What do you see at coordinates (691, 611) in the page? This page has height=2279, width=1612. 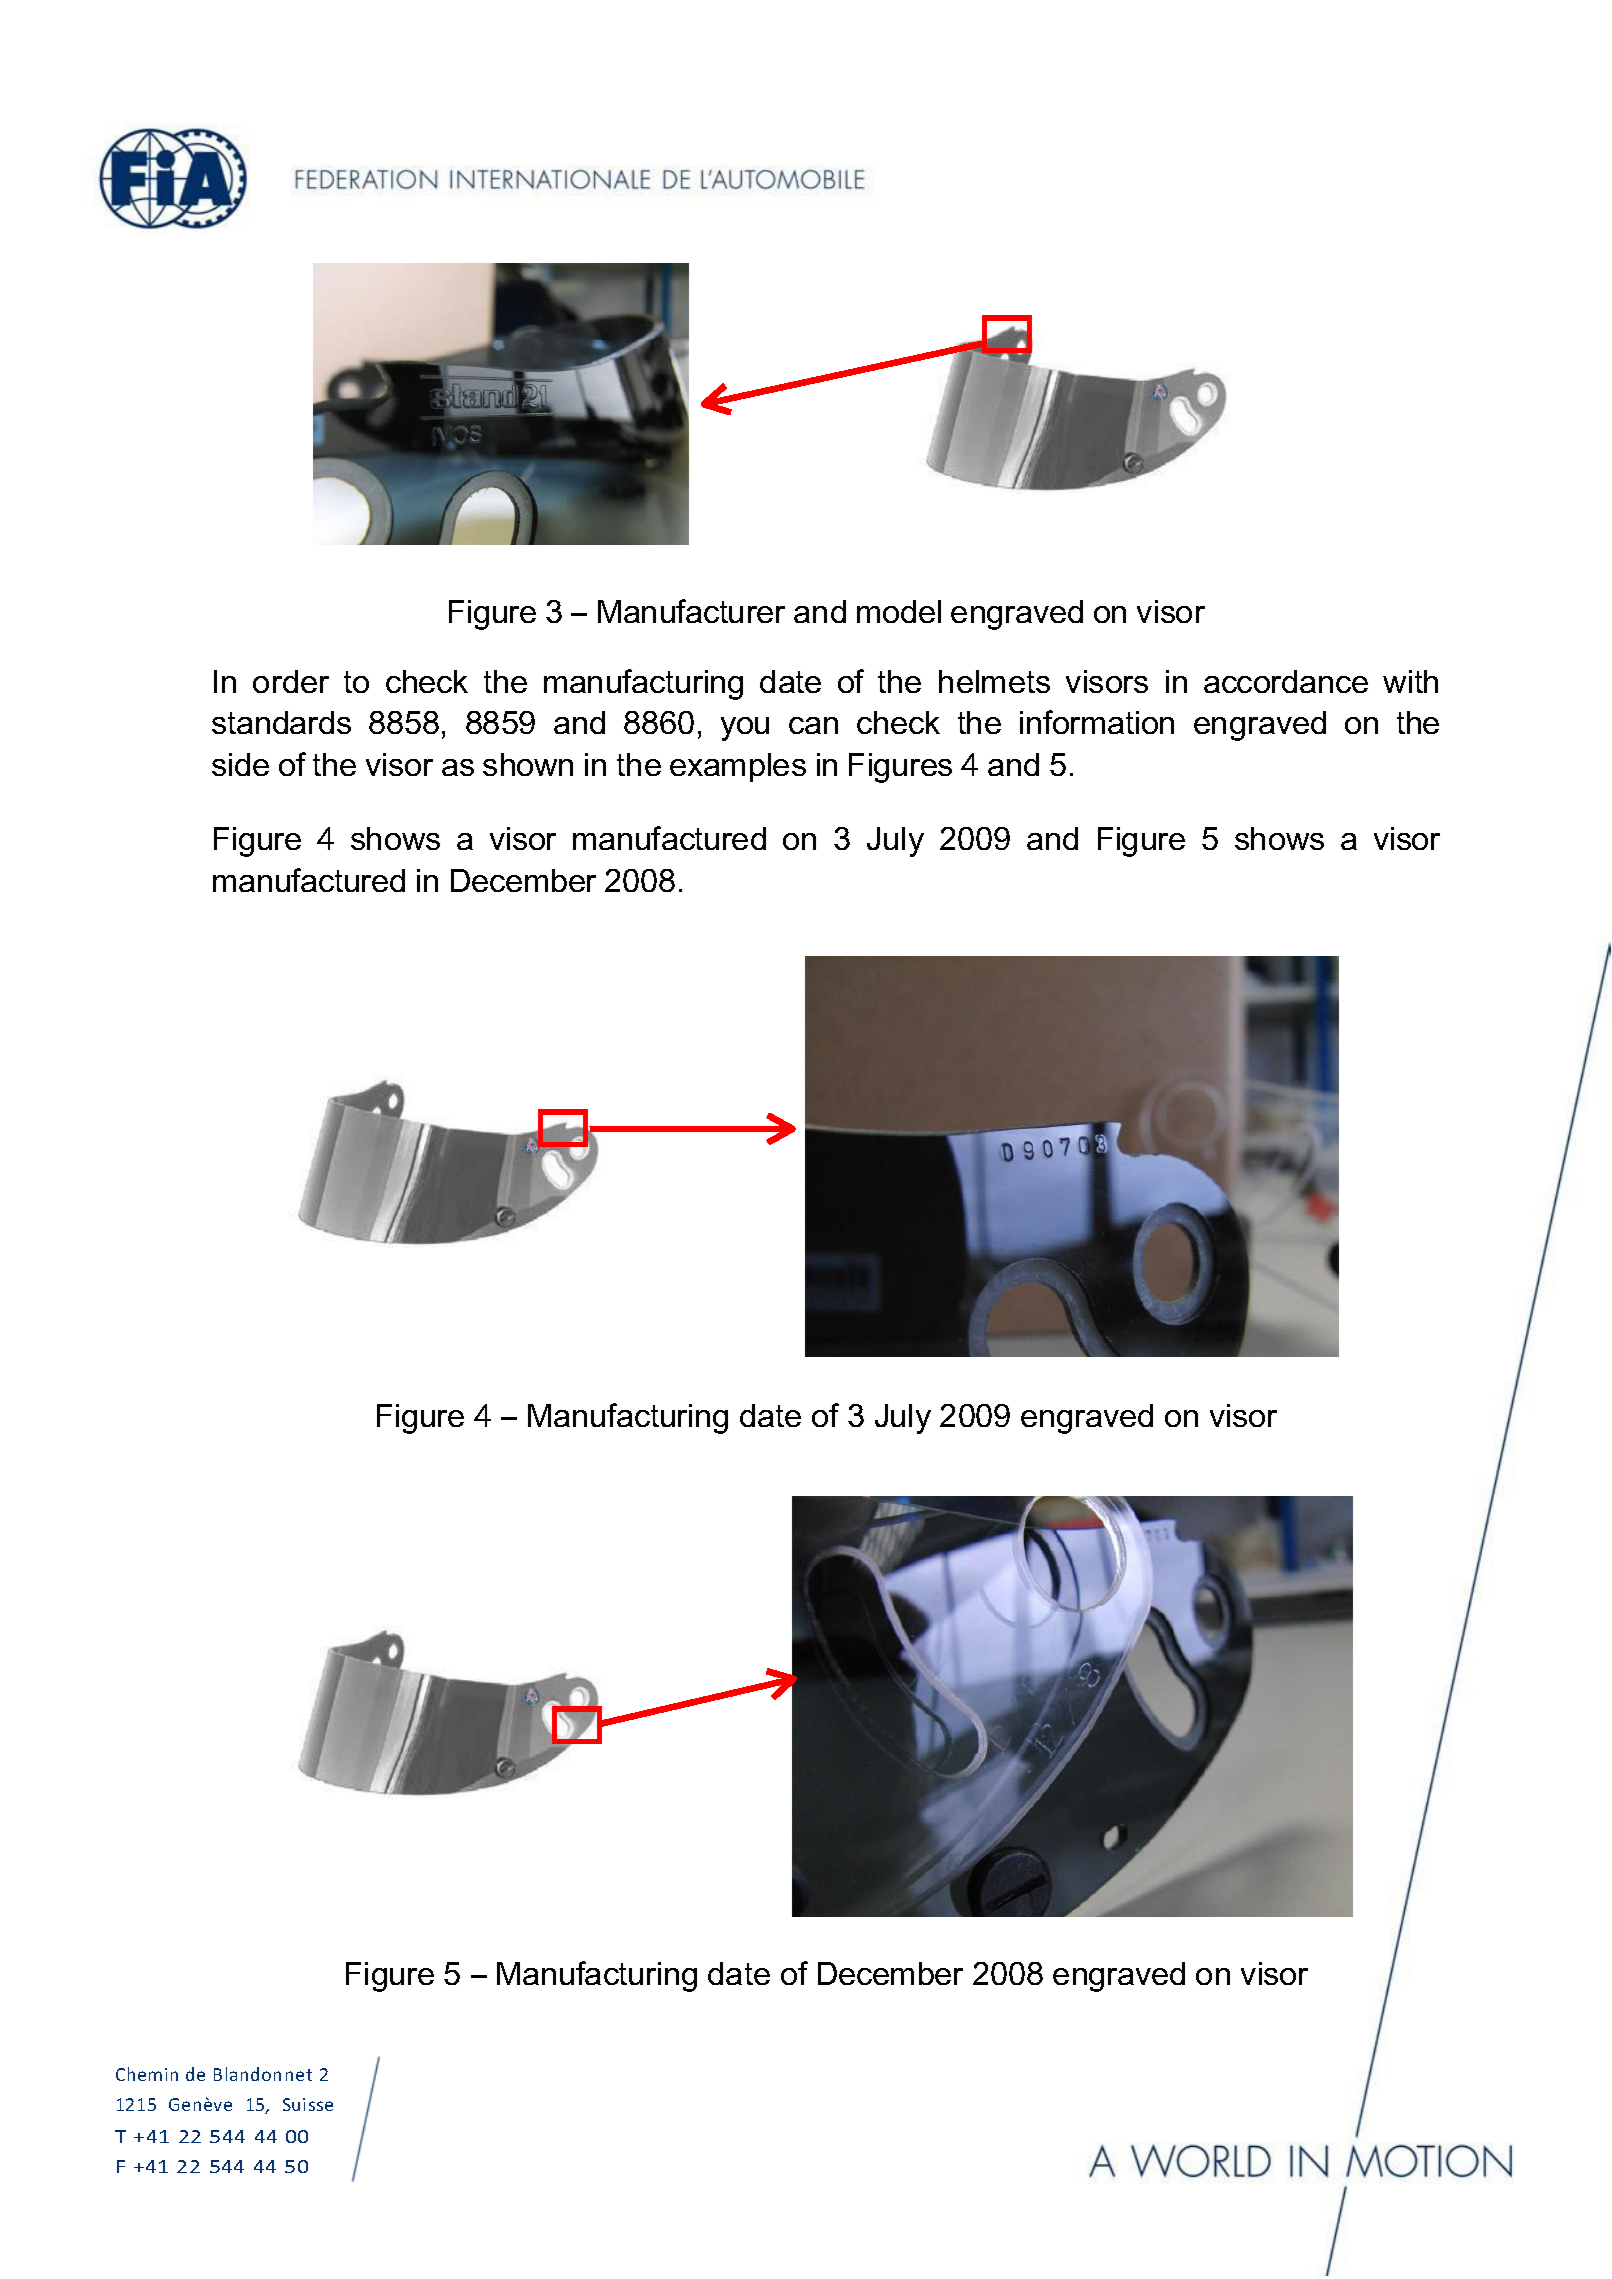 I see `Manufacturer` at bounding box center [691, 611].
